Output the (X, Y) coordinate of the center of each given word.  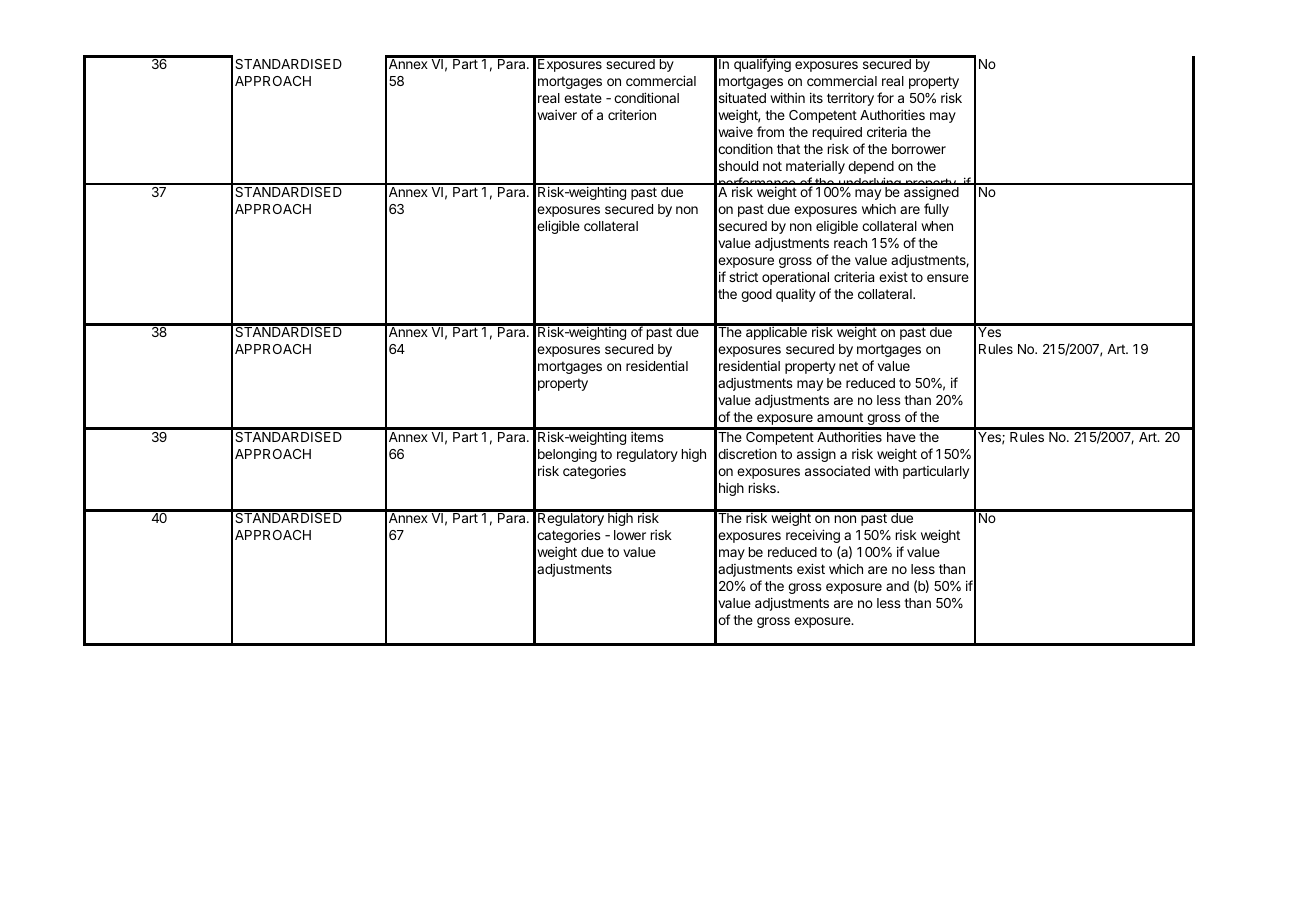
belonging (567, 455)
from (770, 131)
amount (840, 417)
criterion (632, 114)
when (937, 226)
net (848, 366)
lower (630, 535)
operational (795, 278)
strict (743, 277)
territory (850, 99)
